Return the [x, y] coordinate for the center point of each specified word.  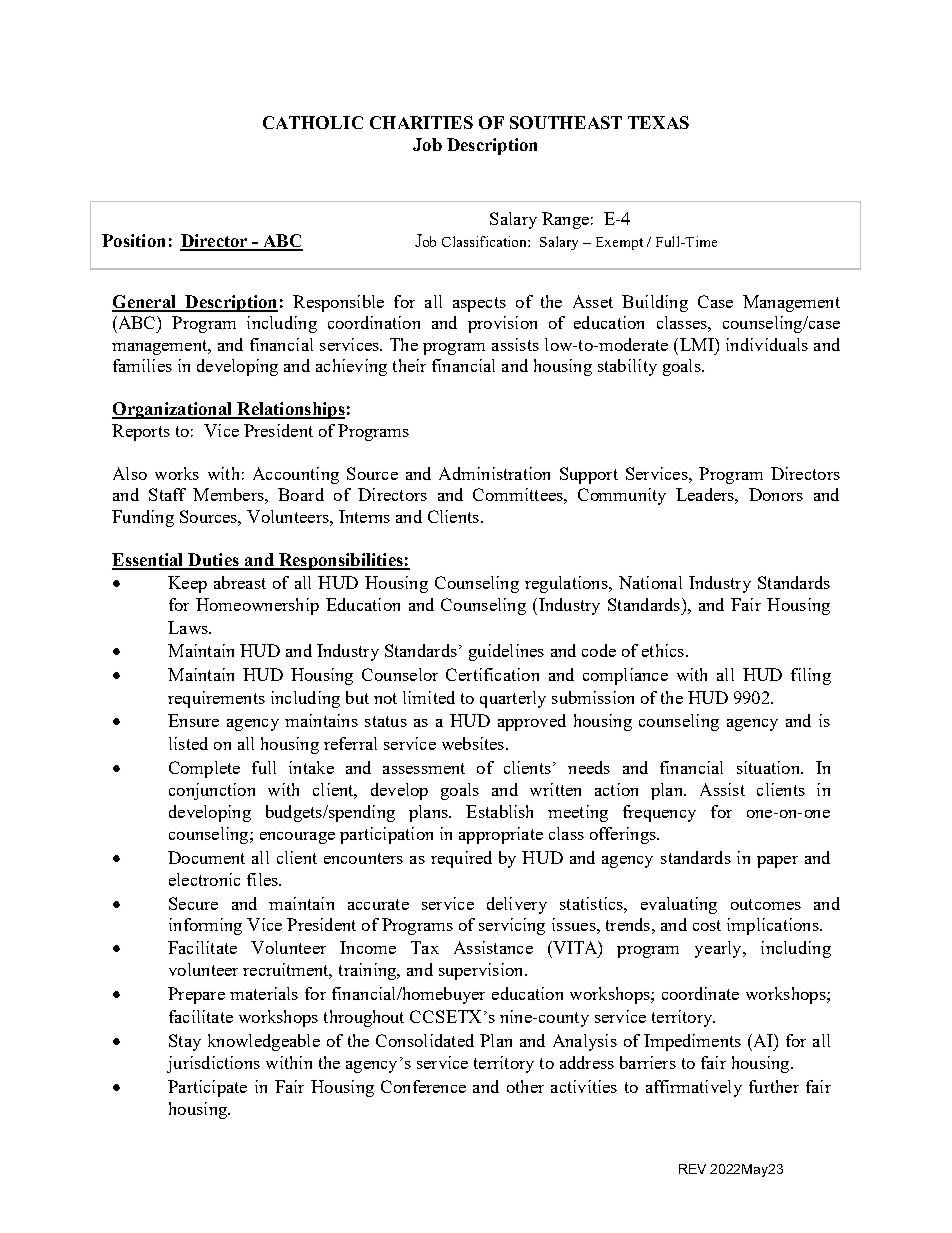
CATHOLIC [313, 122]
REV [692, 1169]
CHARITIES [421, 122]
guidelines [506, 652]
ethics [663, 650]
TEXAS [658, 122]
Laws [189, 627]
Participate [207, 1088]
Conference [423, 1086]
